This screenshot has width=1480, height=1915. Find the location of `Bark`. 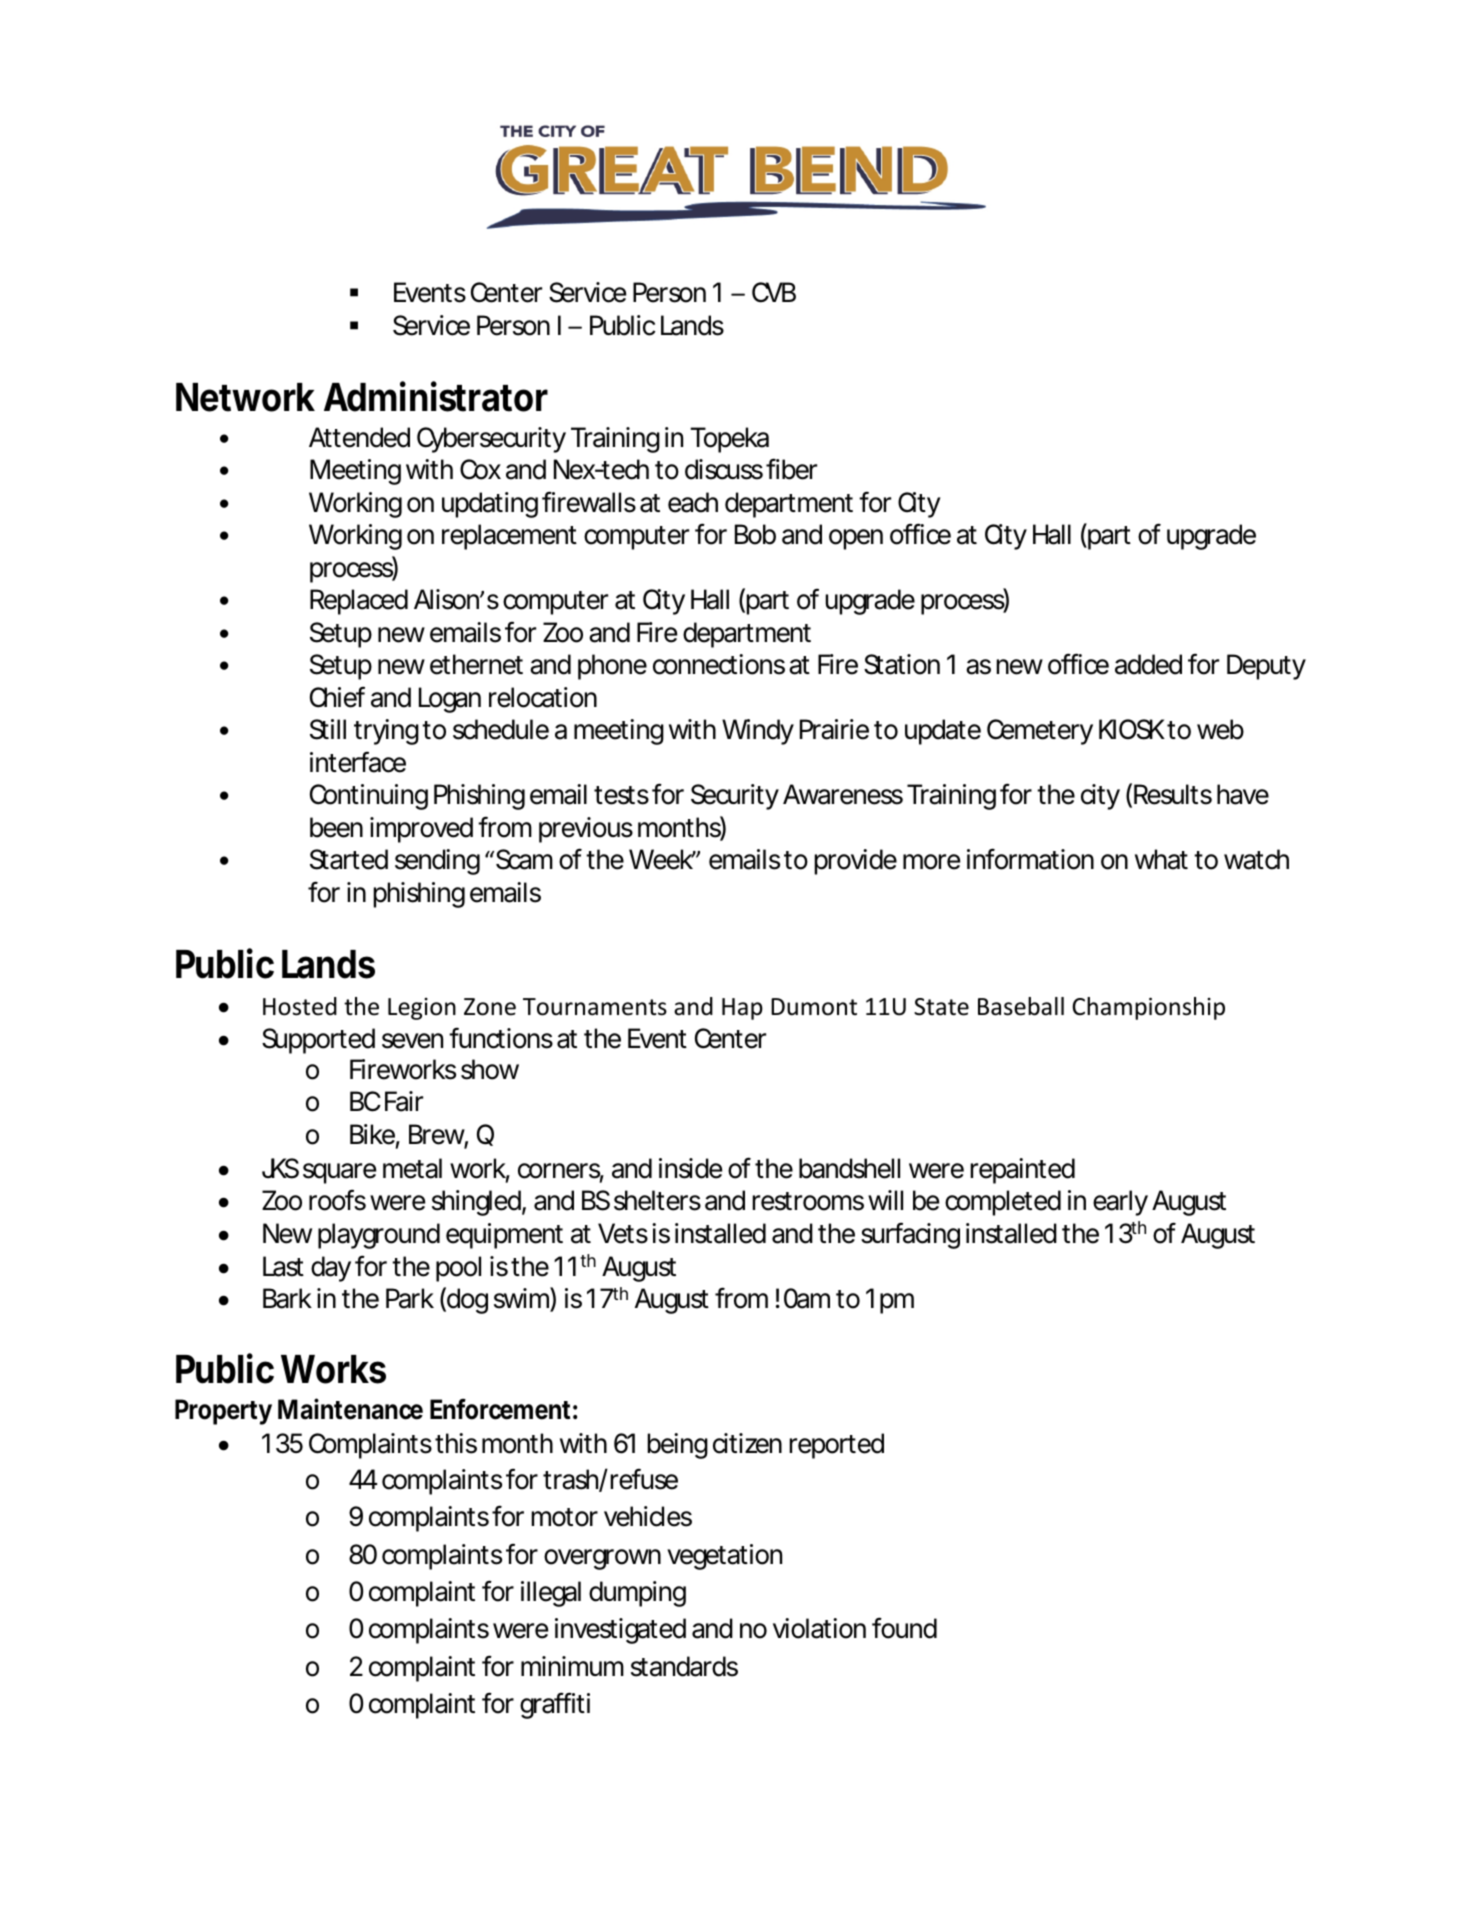

Bark is located at coordinates (287, 1298).
